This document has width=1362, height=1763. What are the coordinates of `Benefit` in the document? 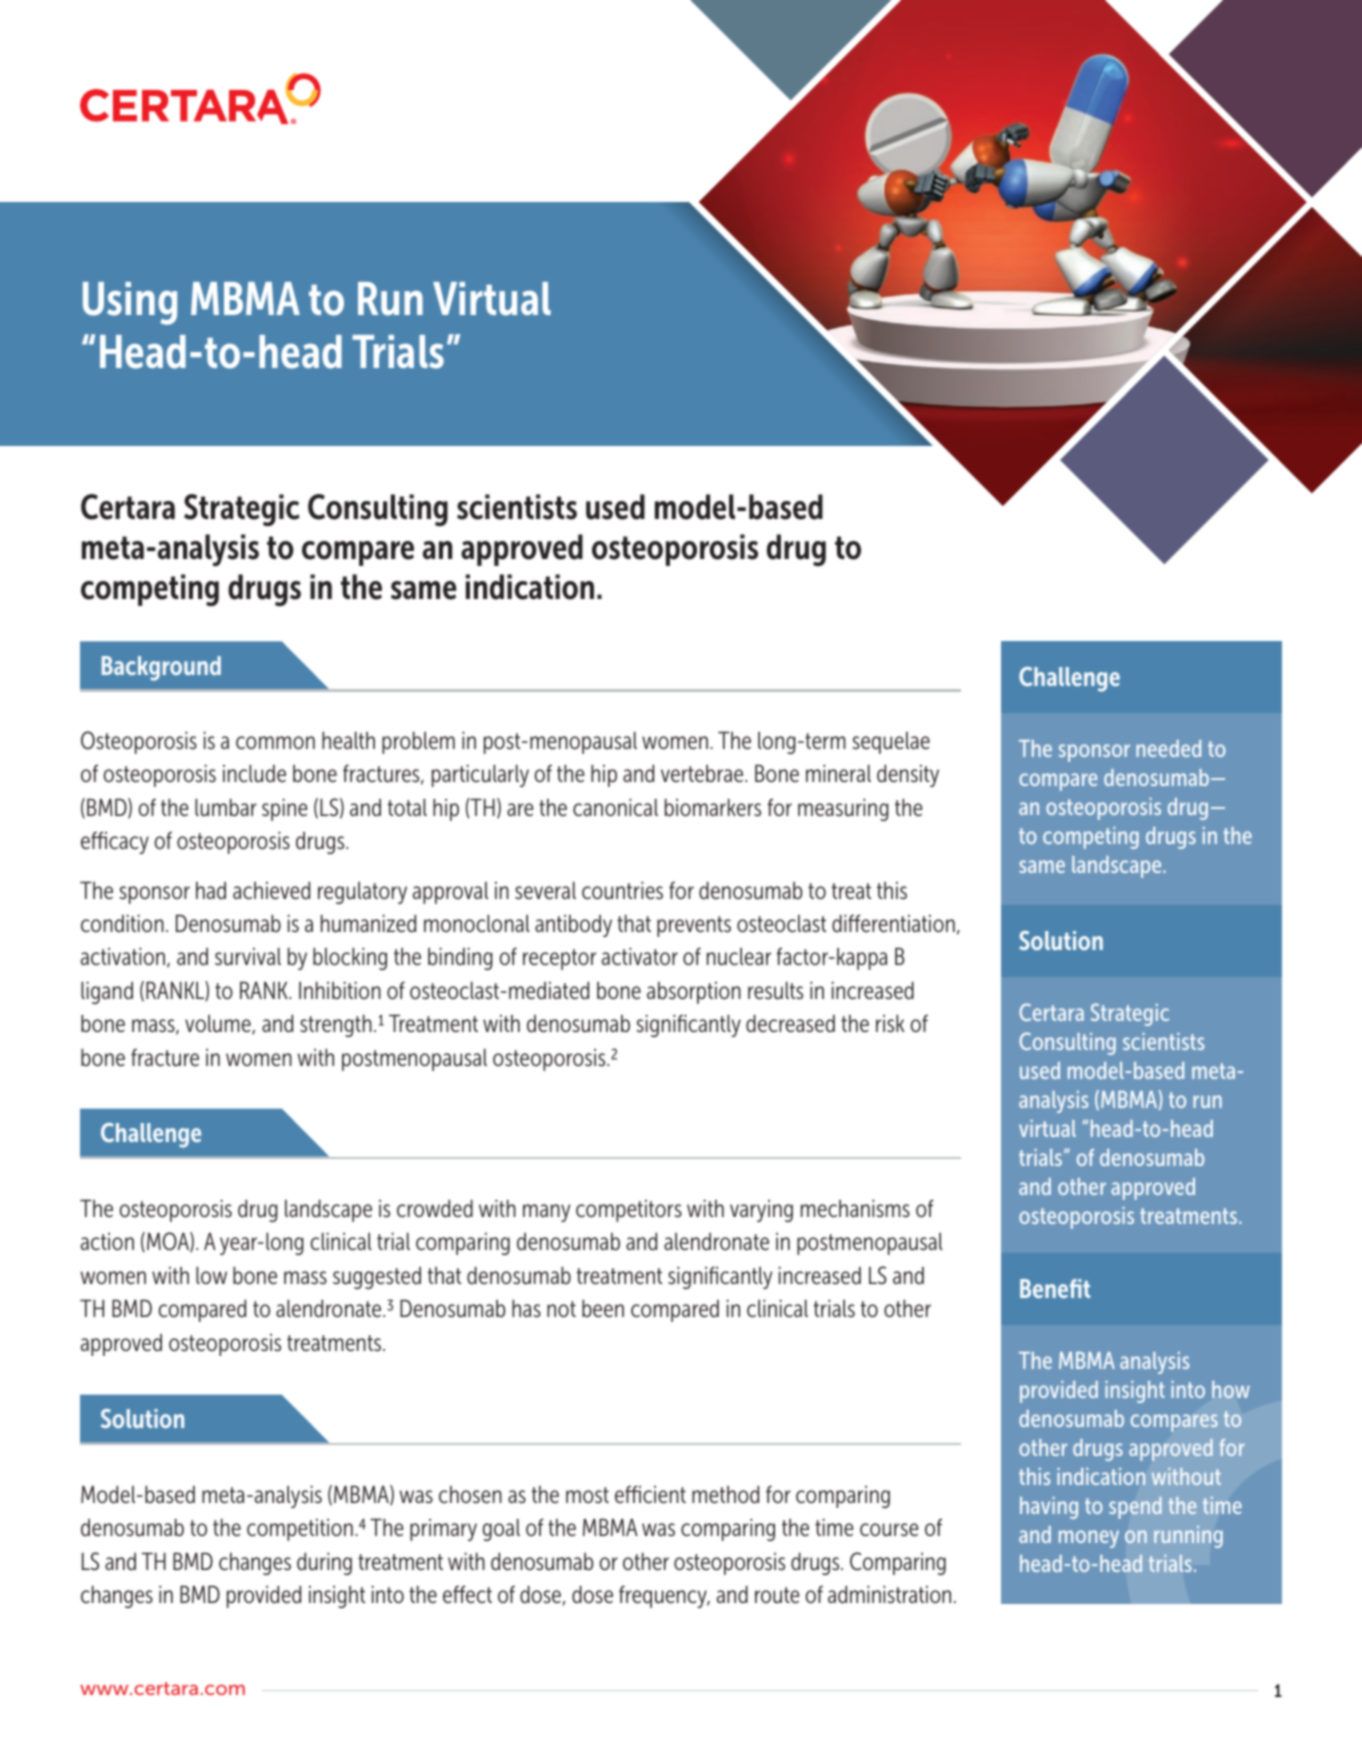 It's located at (1055, 1288).
